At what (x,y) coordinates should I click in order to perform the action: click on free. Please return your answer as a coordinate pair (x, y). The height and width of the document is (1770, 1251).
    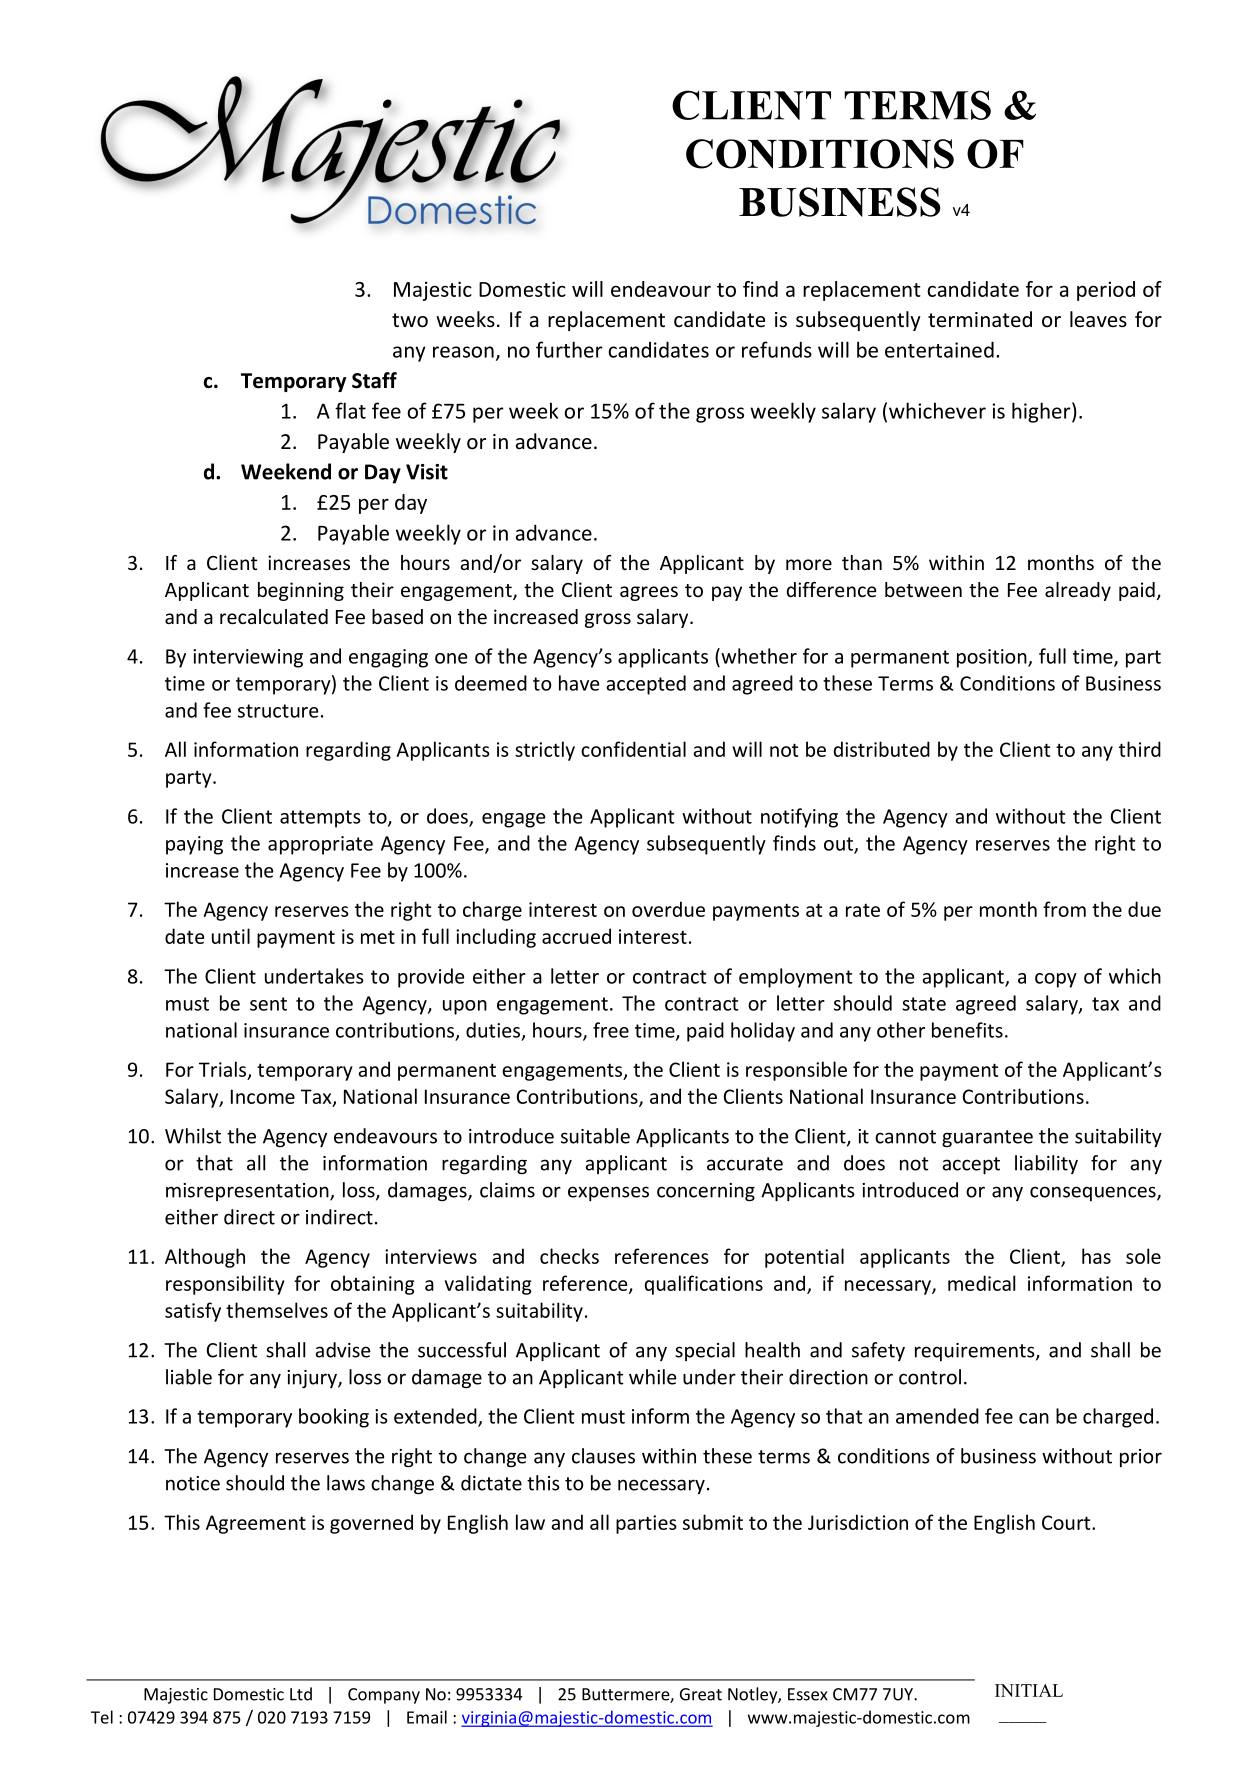
    Looking at the image, I should click on (611, 1030).
